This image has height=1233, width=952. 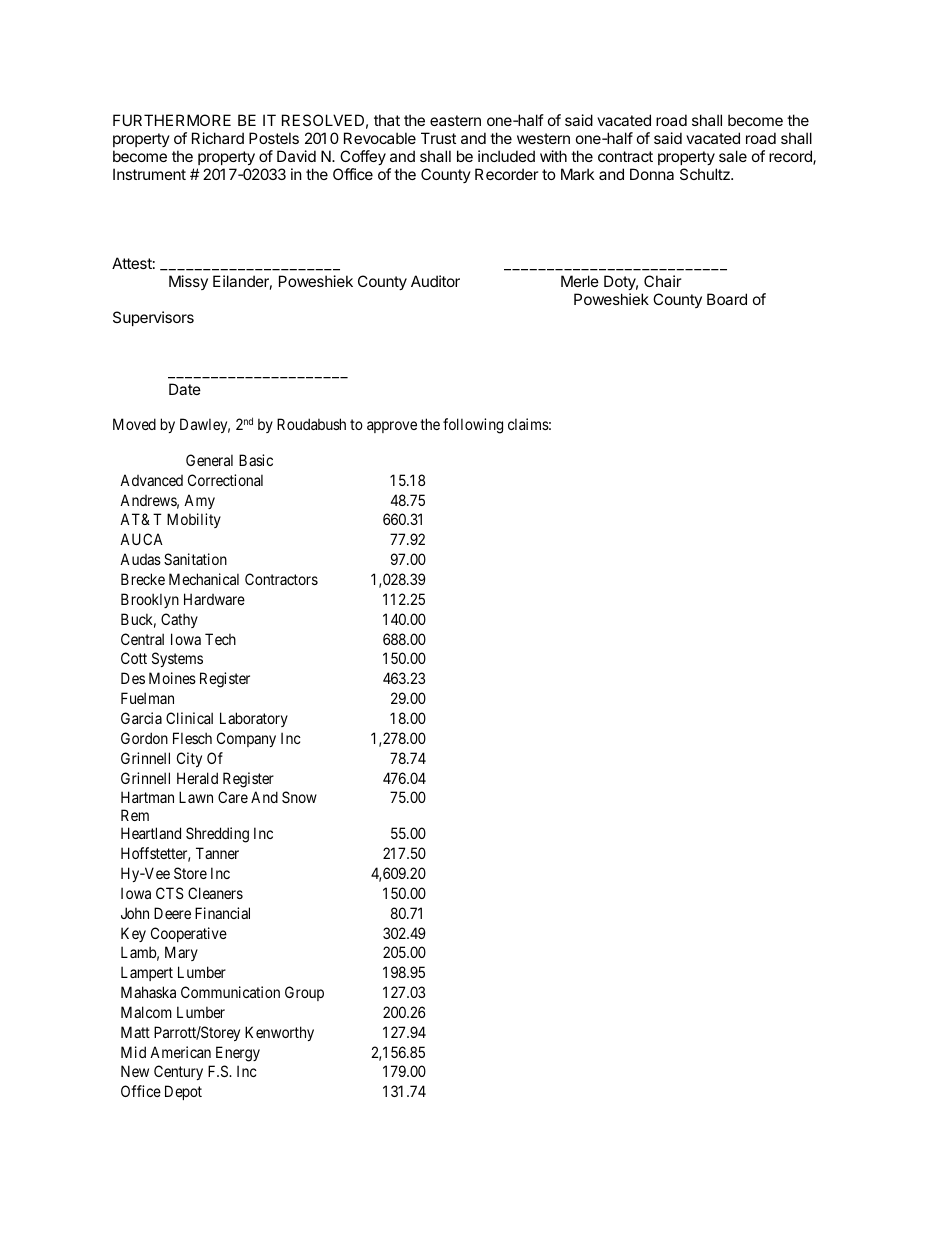 What do you see at coordinates (180, 1052) in the image?
I see `American` at bounding box center [180, 1052].
